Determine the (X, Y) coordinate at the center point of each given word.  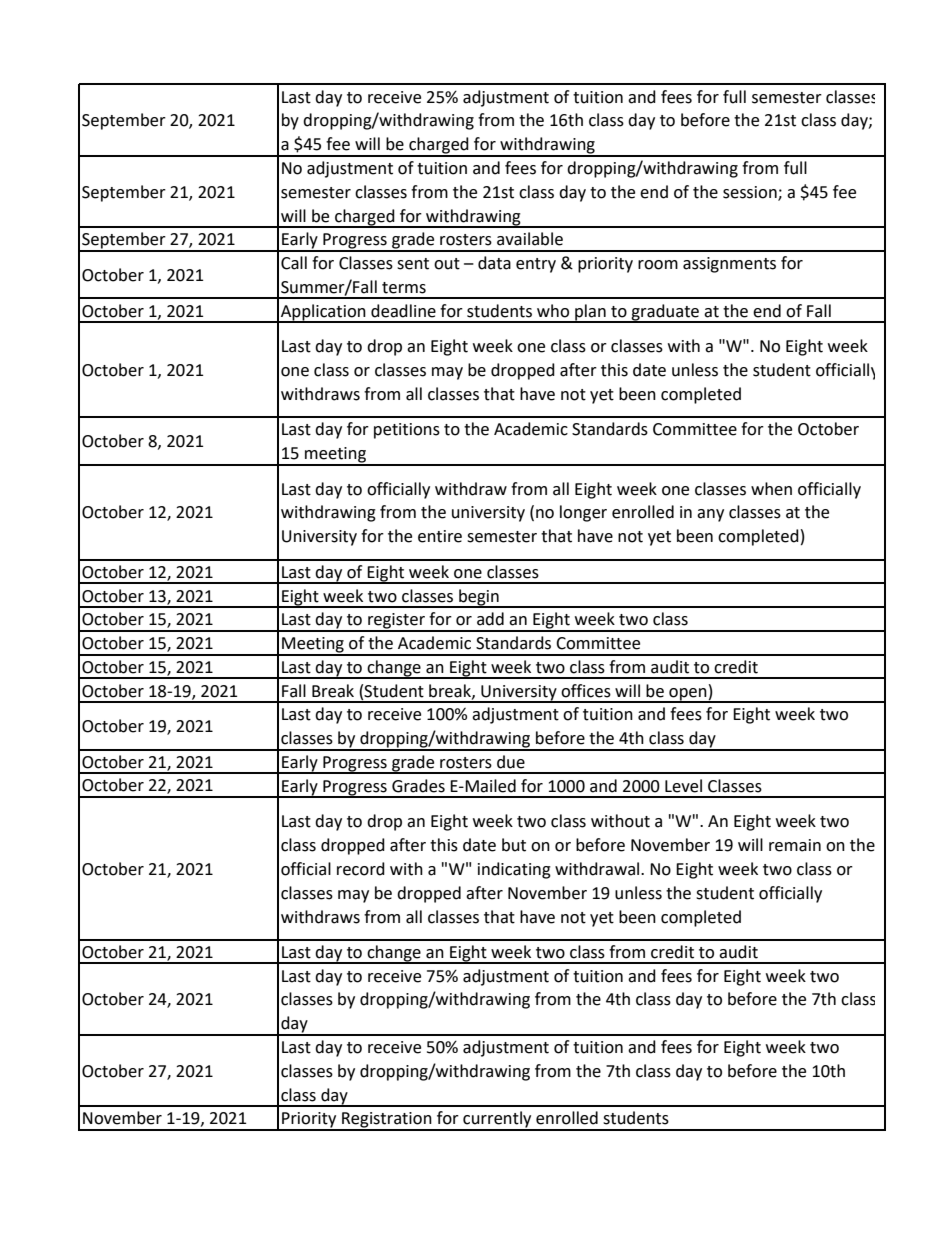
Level (683, 786)
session (751, 193)
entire (440, 536)
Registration (387, 1121)
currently (497, 1120)
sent (413, 264)
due (511, 762)
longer (583, 513)
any (710, 515)
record (361, 869)
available (530, 239)
